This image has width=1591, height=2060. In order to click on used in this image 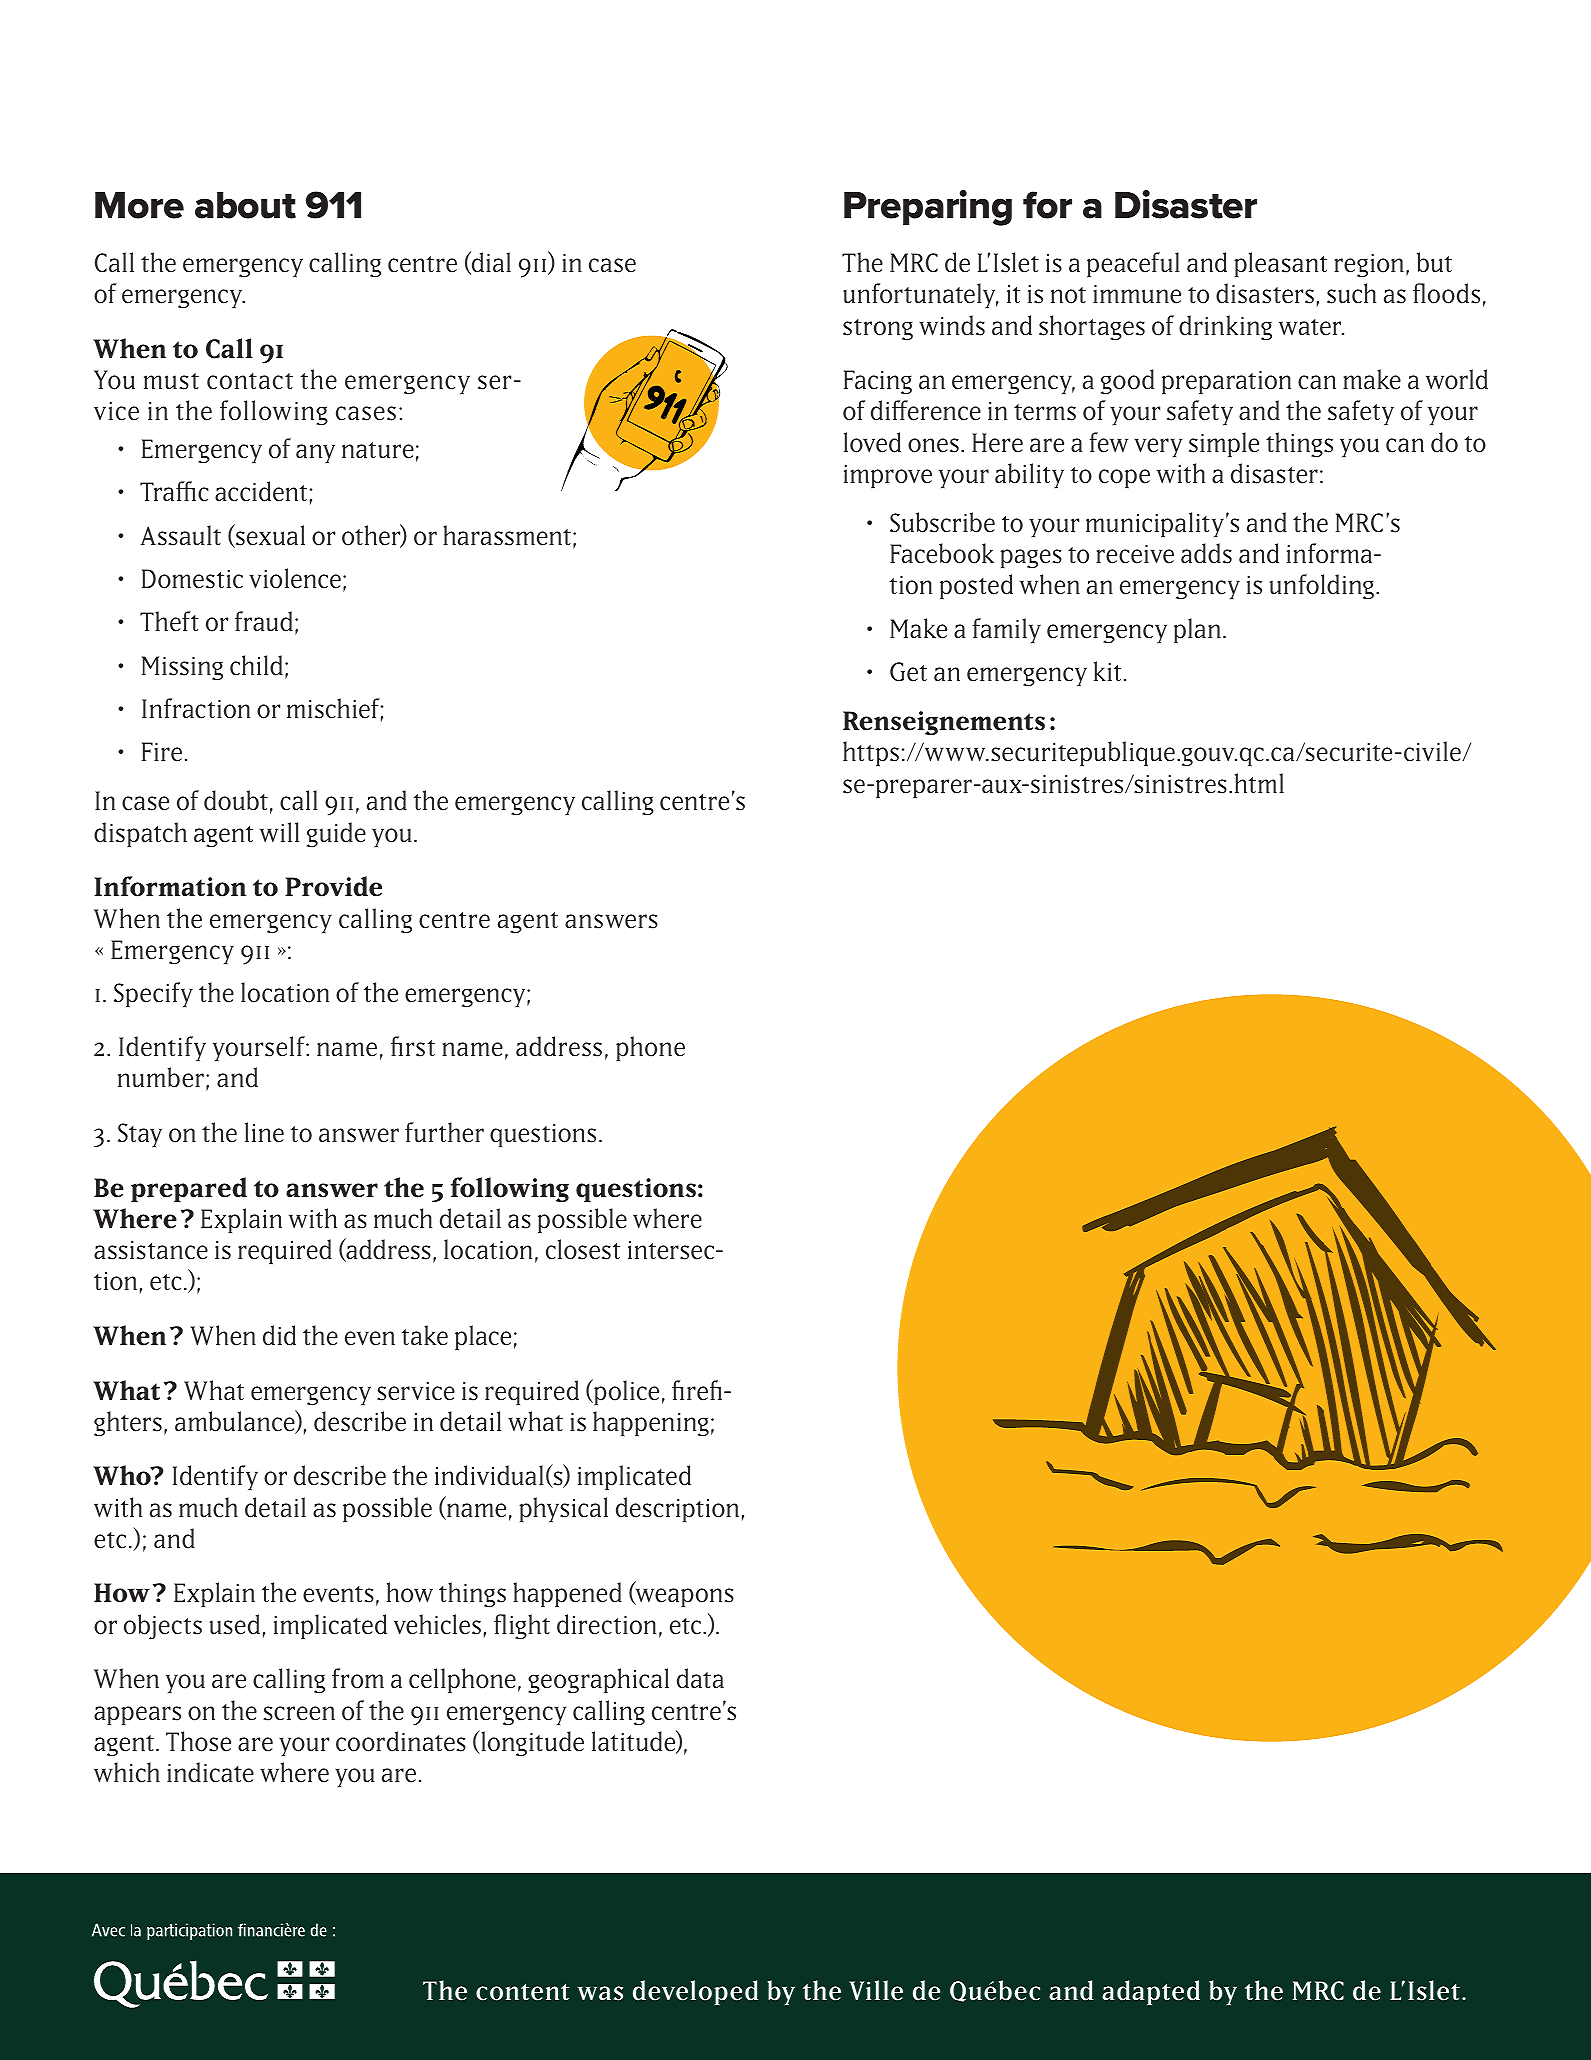, I will do `click(235, 1624)`.
